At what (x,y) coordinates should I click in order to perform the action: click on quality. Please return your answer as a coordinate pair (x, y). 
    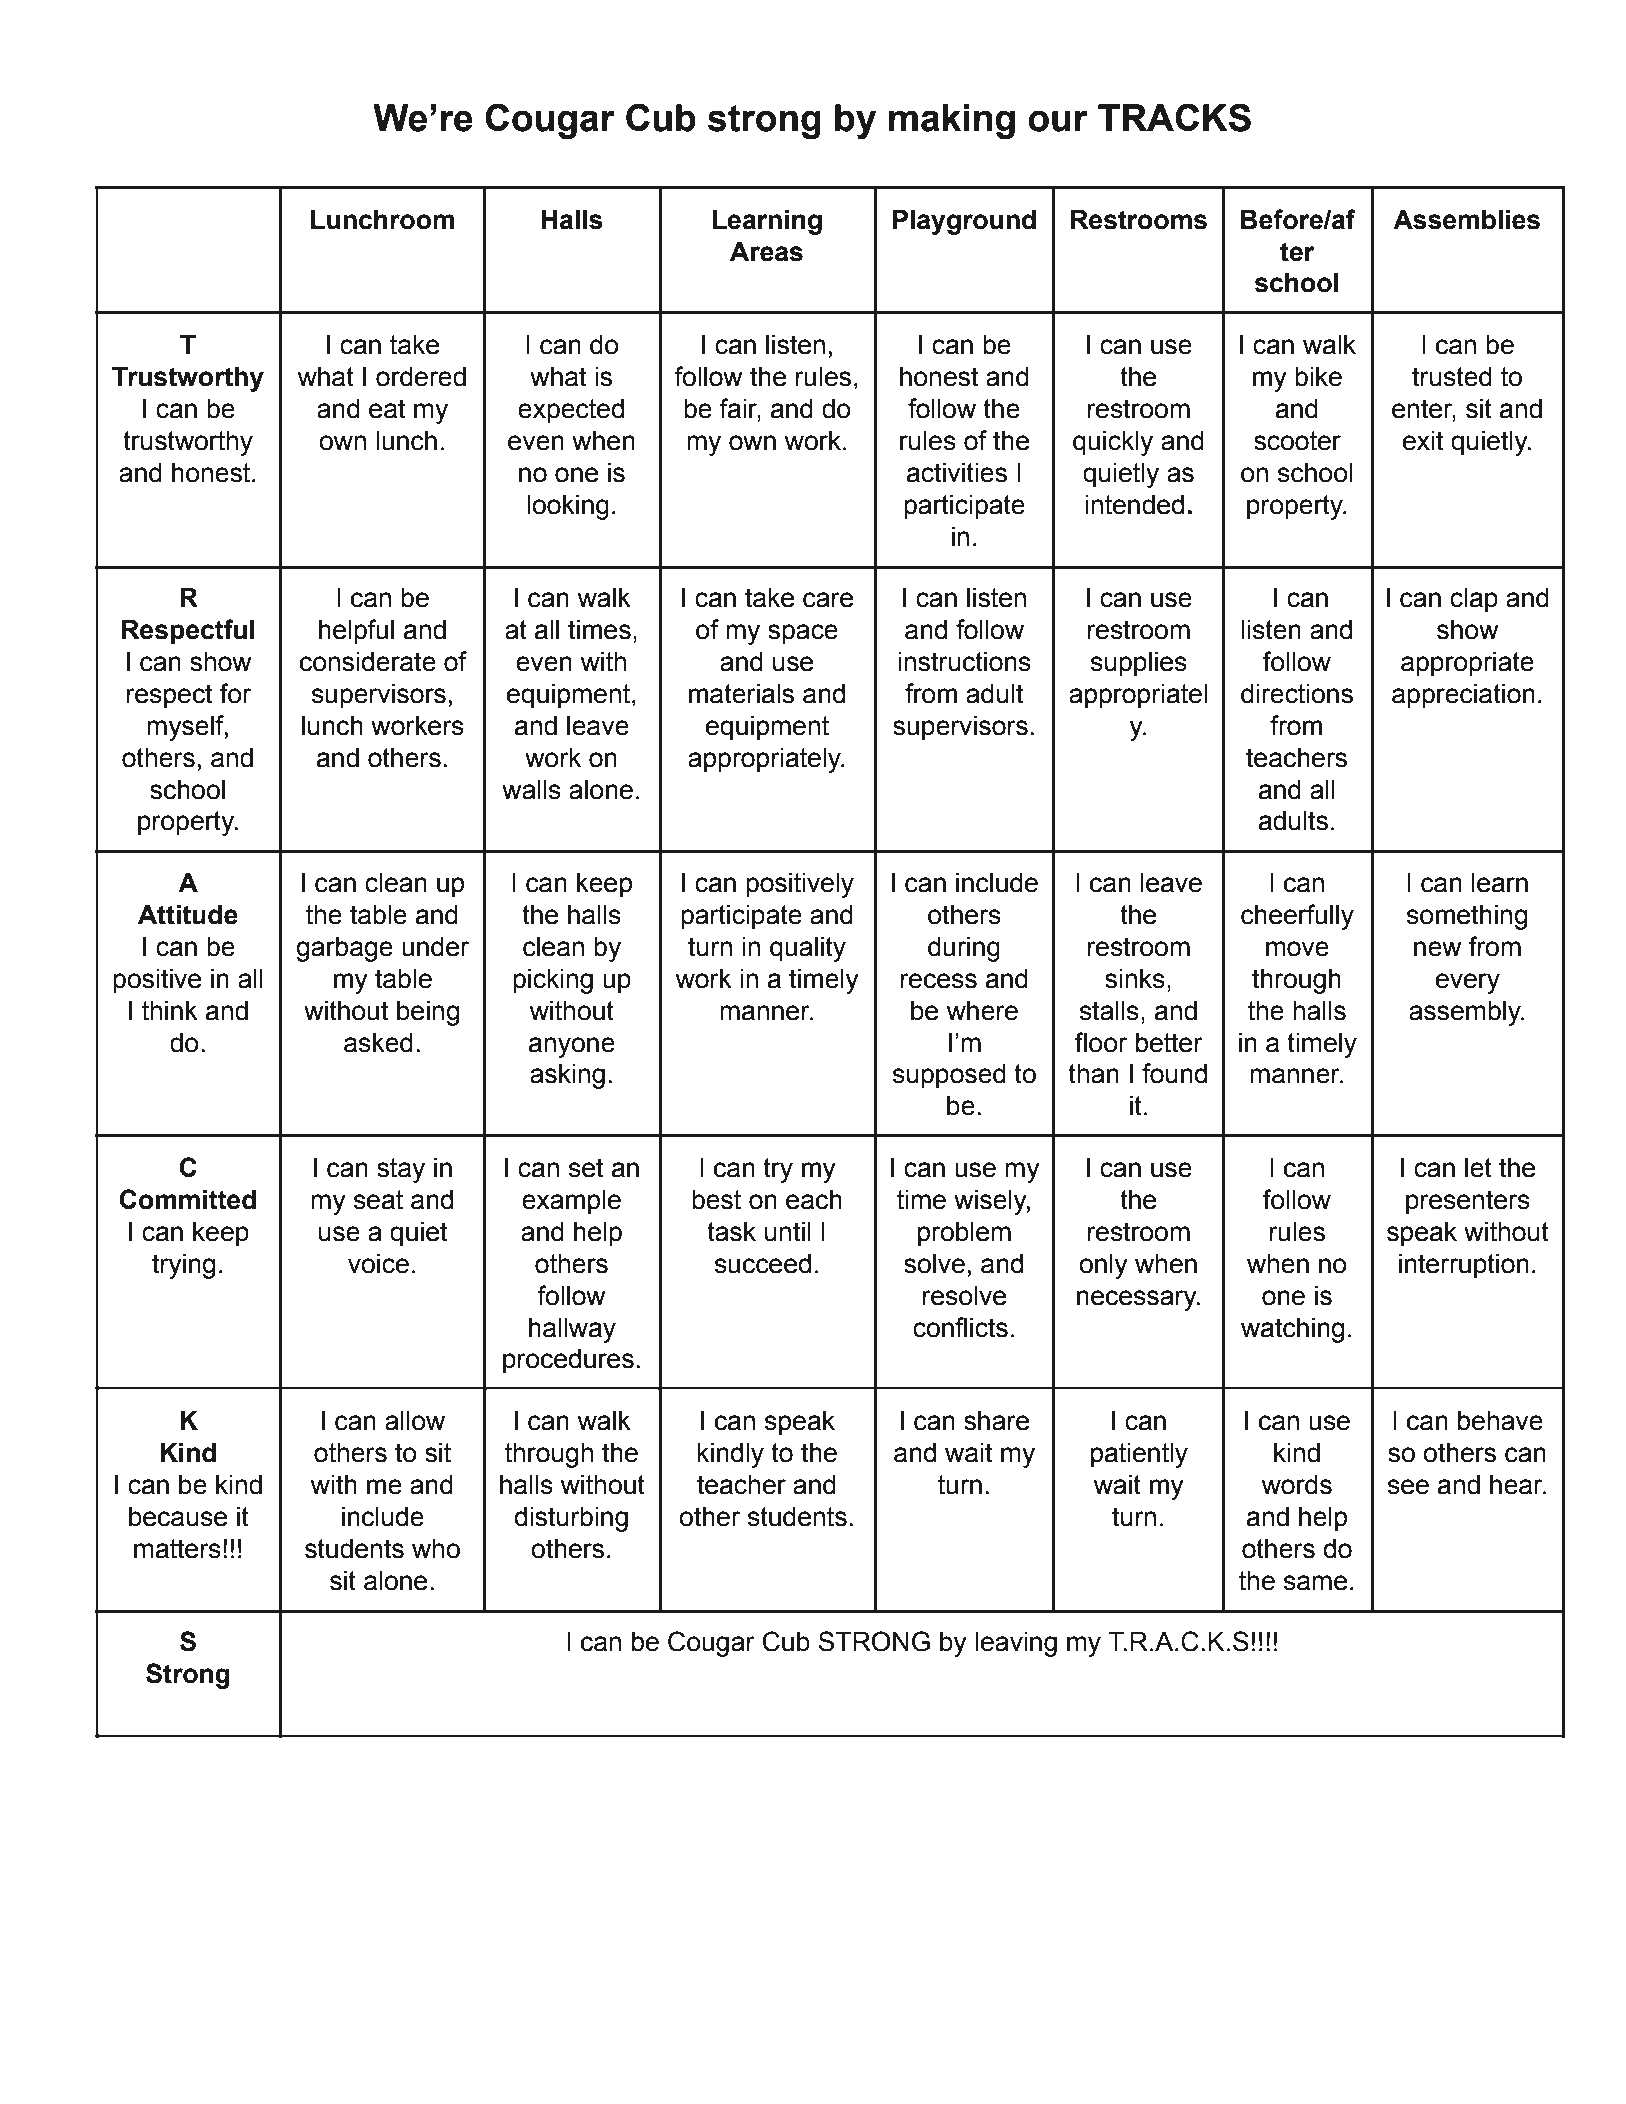
    Looking at the image, I should click on (808, 949).
